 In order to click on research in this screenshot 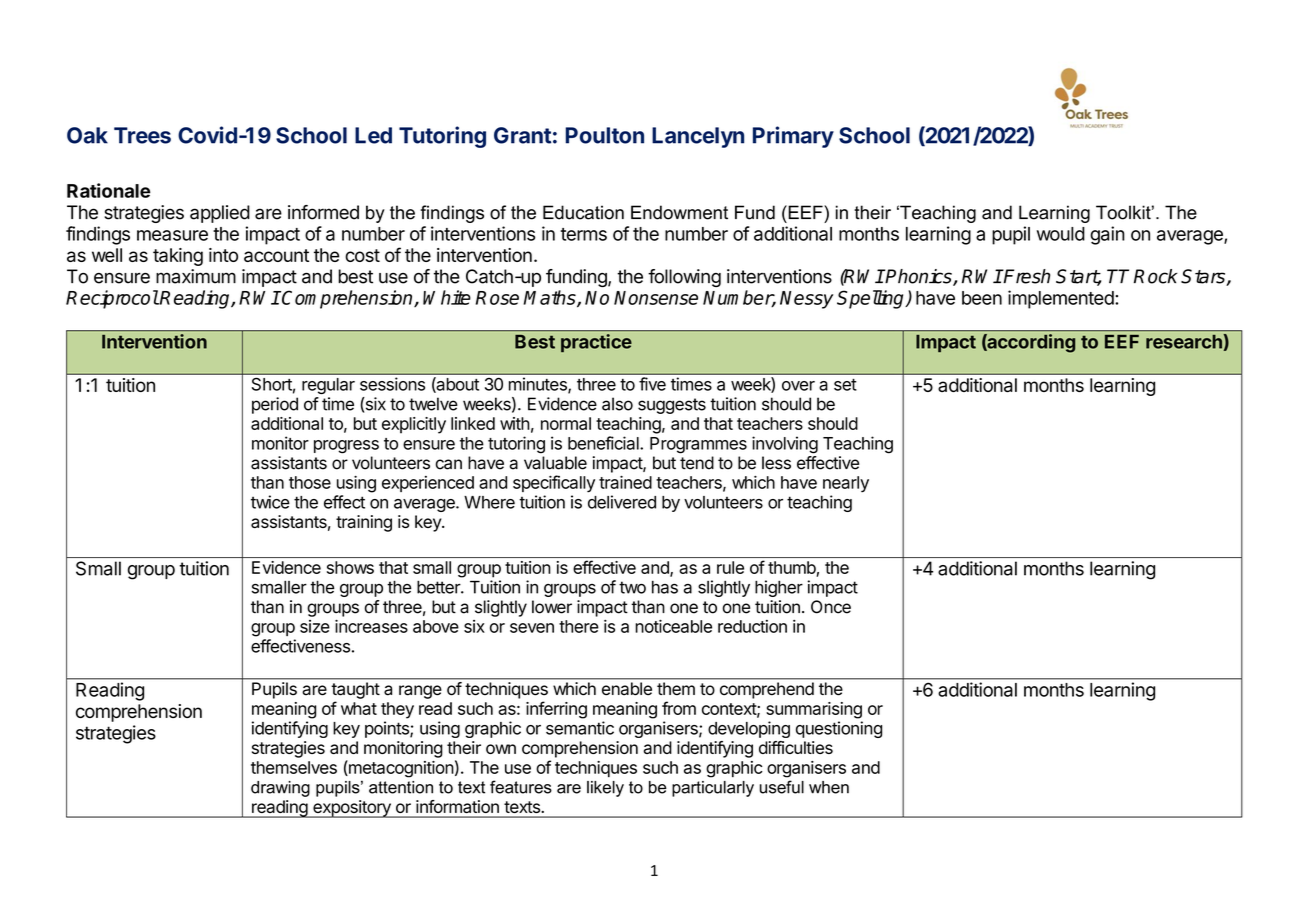, I will do `click(1184, 342)`.
